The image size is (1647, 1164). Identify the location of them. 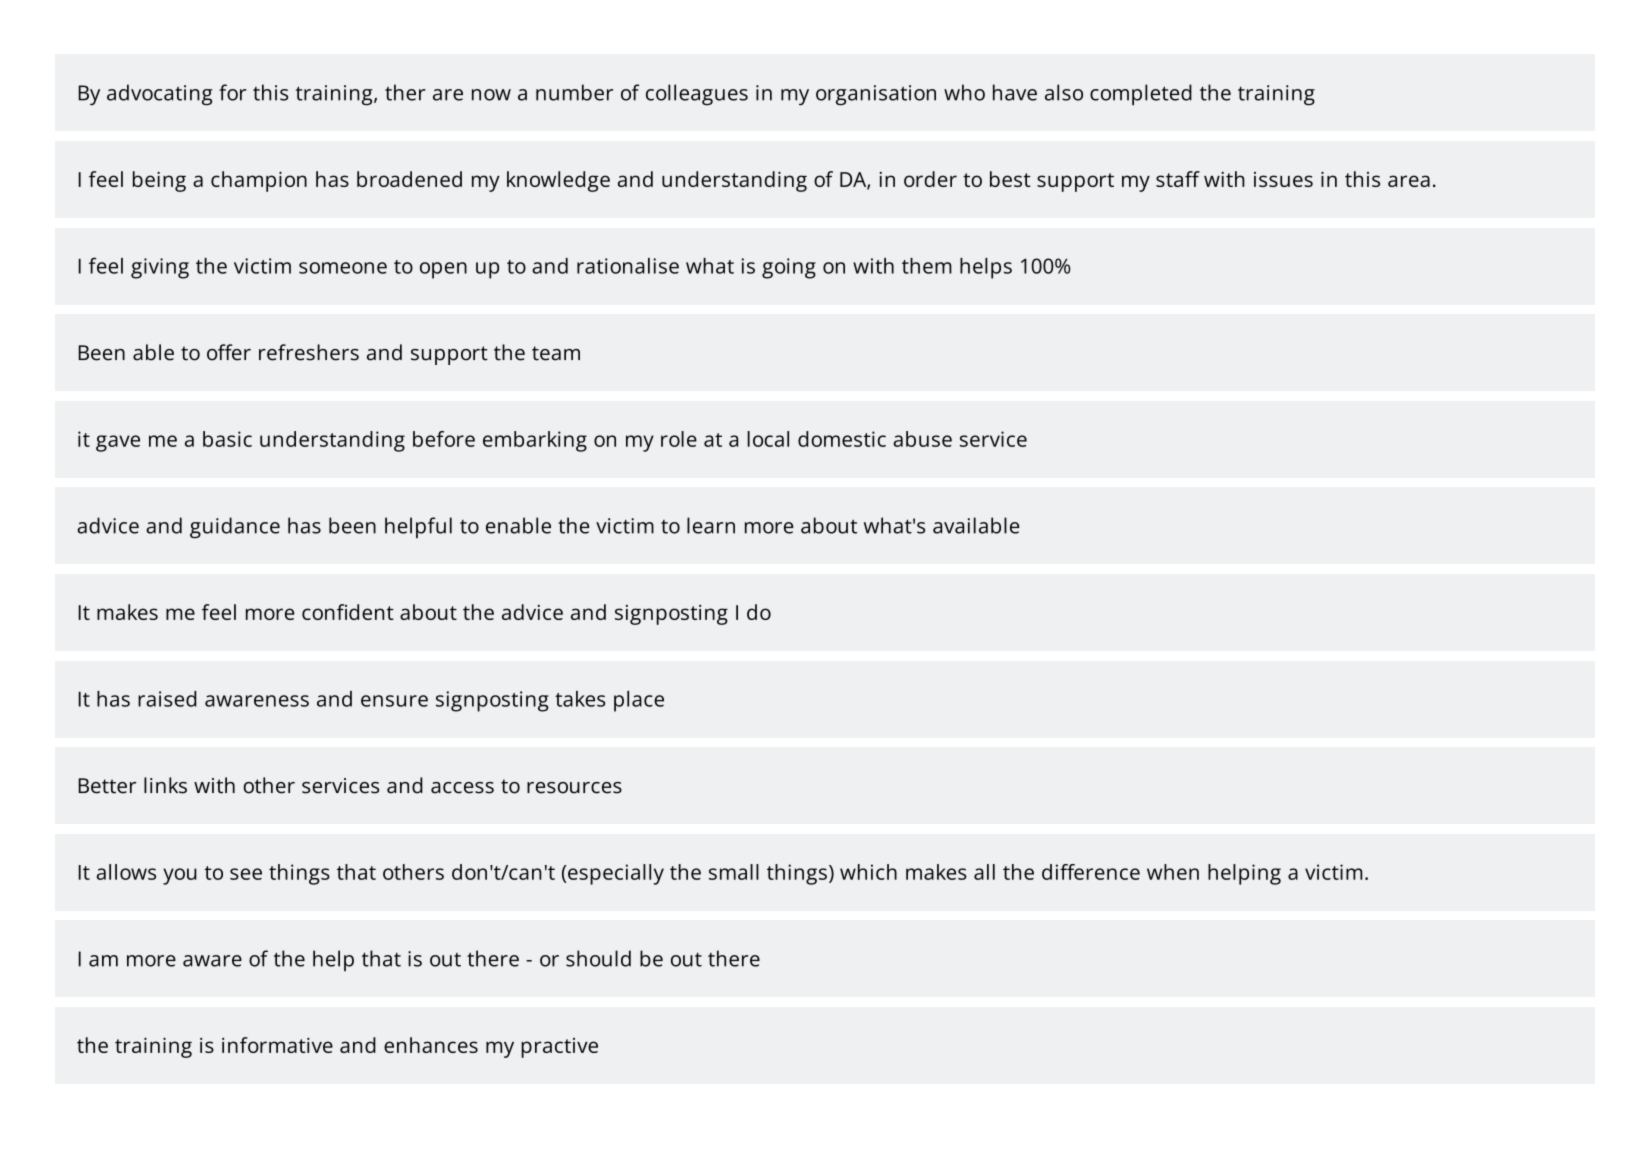
(927, 266).
